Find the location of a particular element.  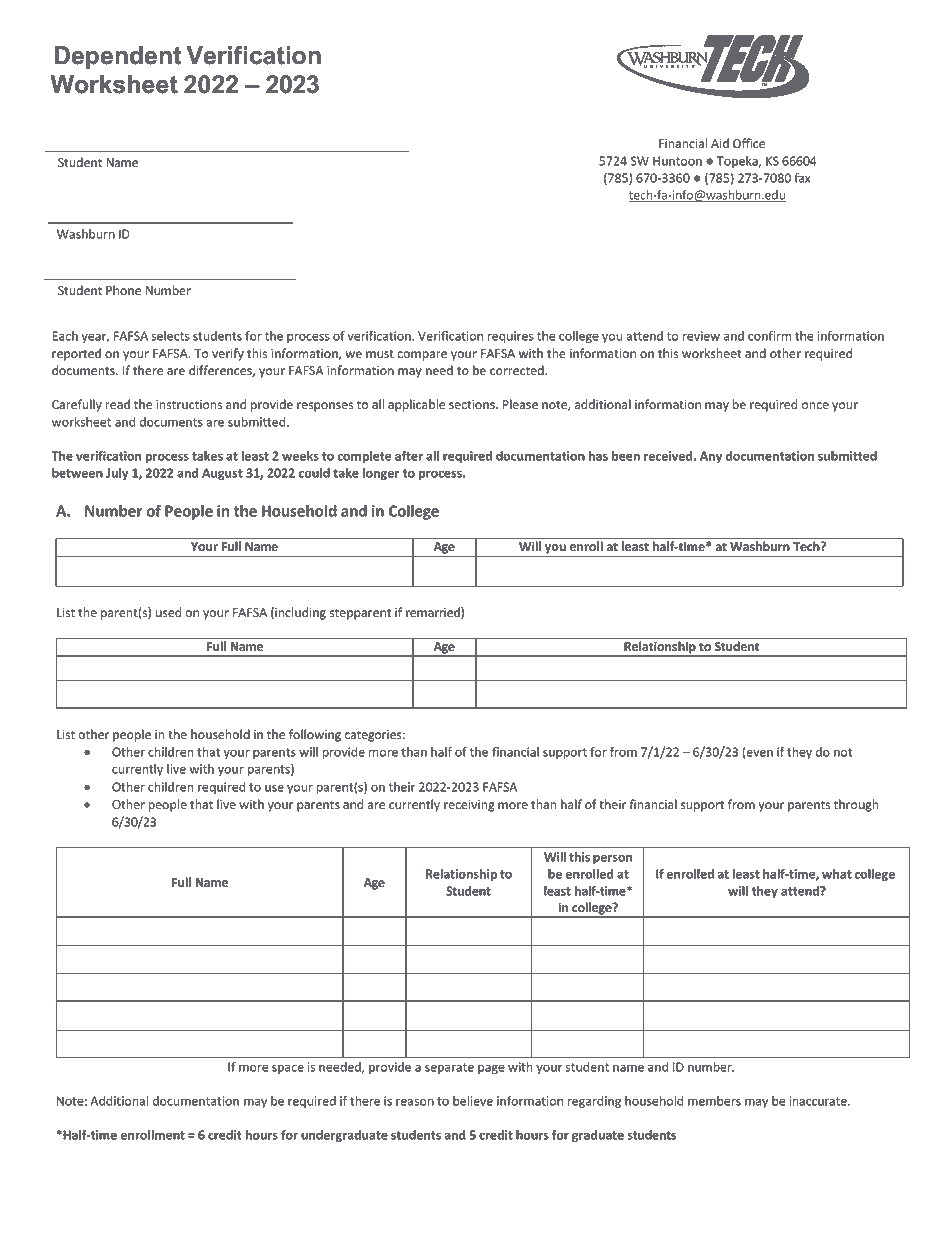

Any is located at coordinates (711, 457).
